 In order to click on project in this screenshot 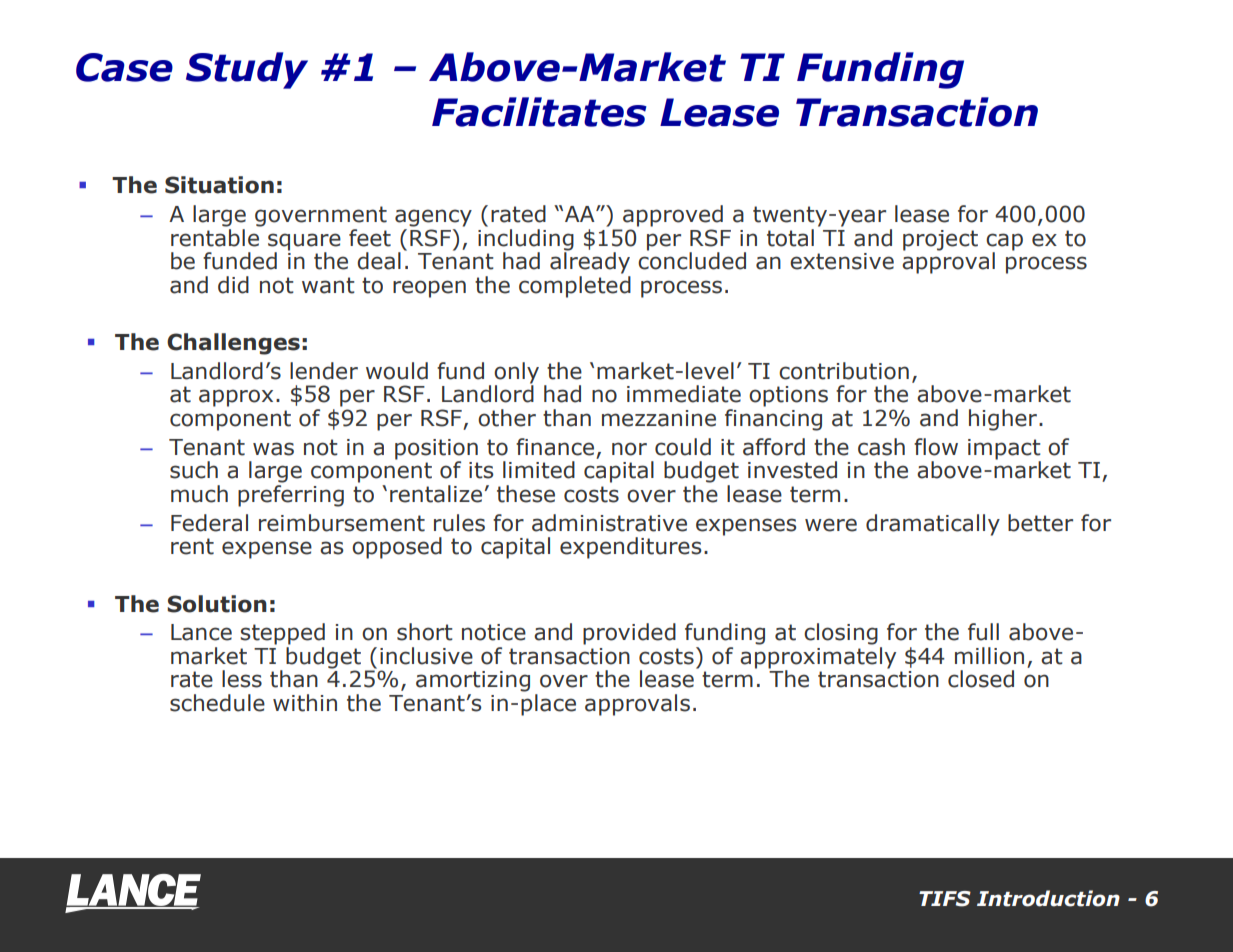, I will do `click(940, 240)`.
